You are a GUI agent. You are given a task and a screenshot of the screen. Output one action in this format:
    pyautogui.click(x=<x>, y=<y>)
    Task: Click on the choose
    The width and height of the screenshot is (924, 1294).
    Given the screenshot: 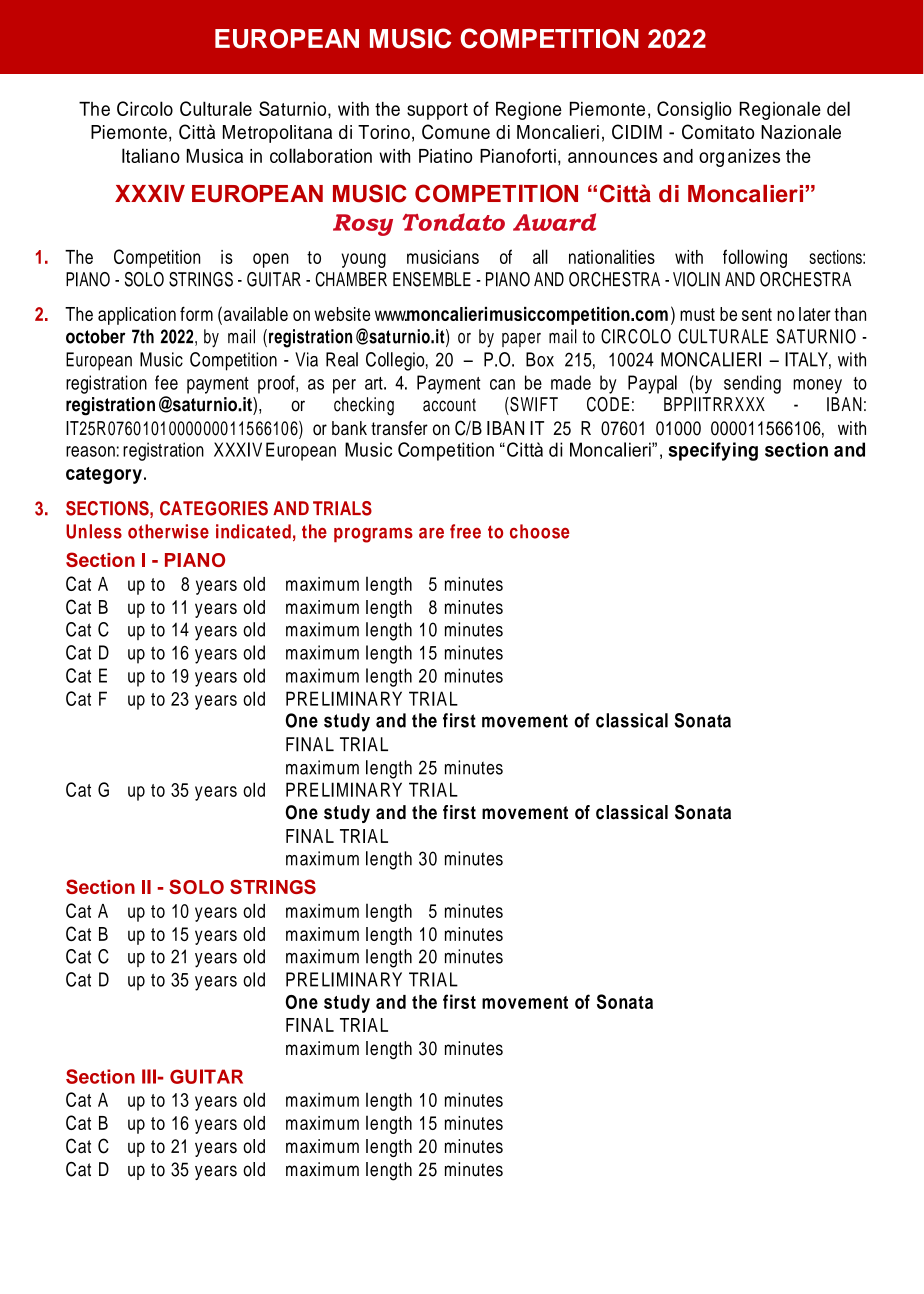 What is the action you would take?
    pyautogui.click(x=540, y=531)
